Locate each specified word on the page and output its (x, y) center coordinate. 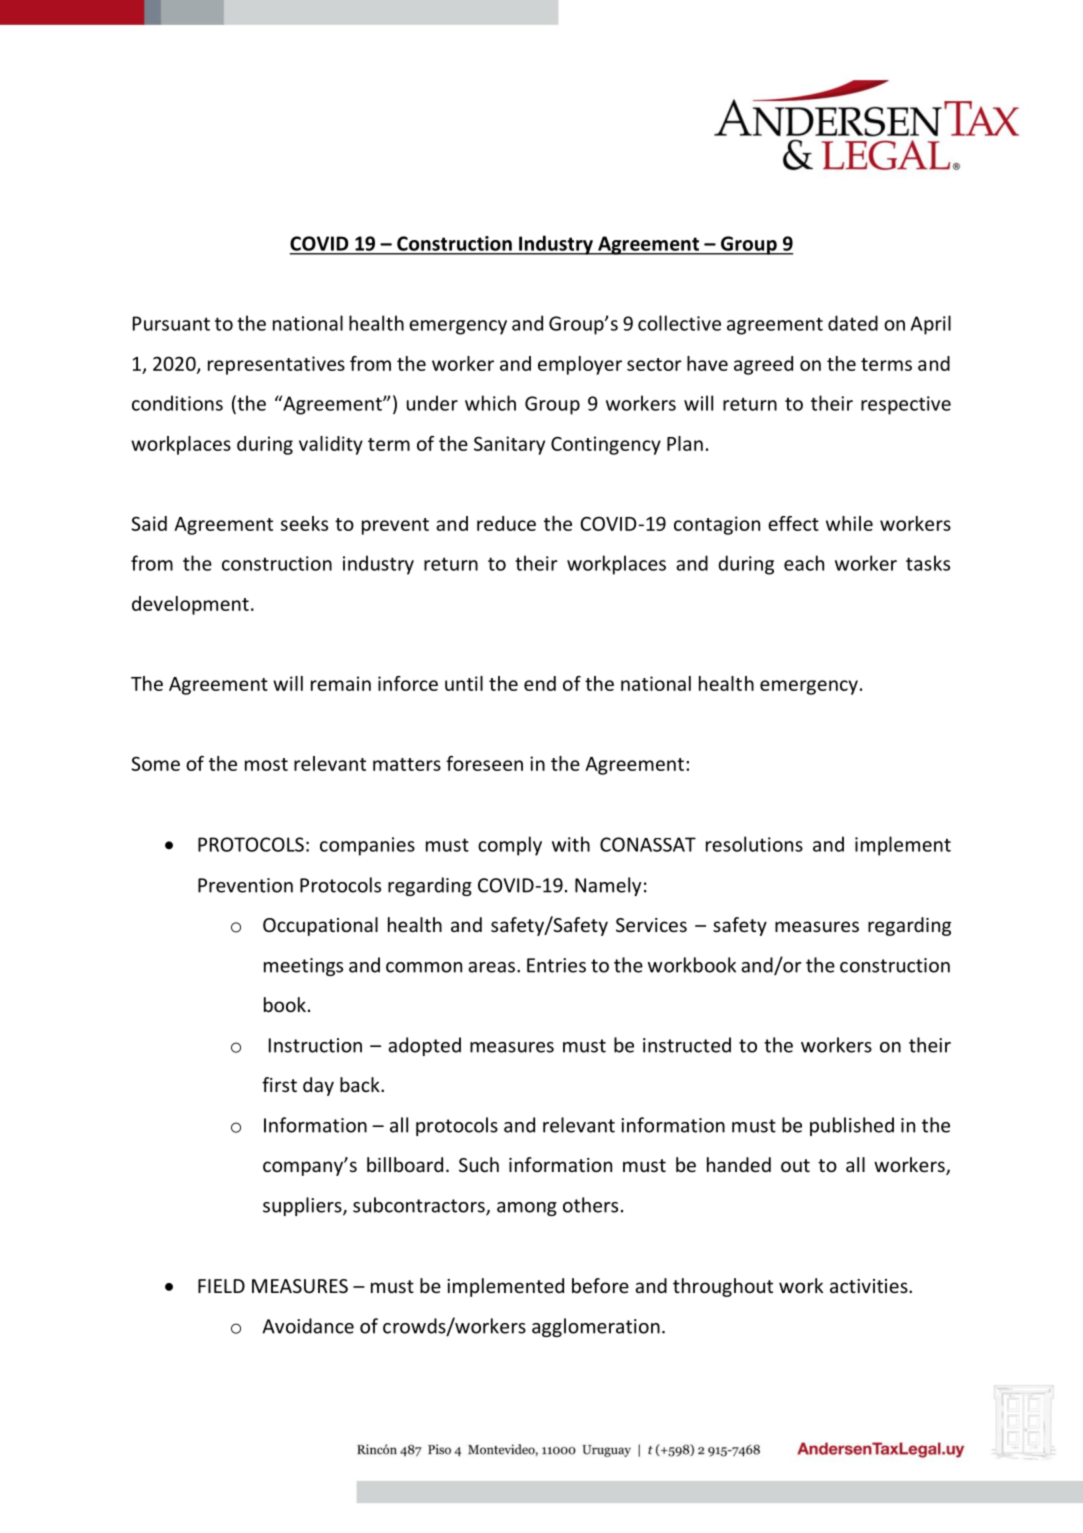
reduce (506, 523)
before (600, 1285)
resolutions (754, 844)
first (279, 1084)
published (852, 1126)
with (571, 844)
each (804, 563)
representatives (276, 365)
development (190, 605)
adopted (424, 1046)
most (266, 764)
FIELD (221, 1286)
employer (580, 365)
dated (853, 323)
